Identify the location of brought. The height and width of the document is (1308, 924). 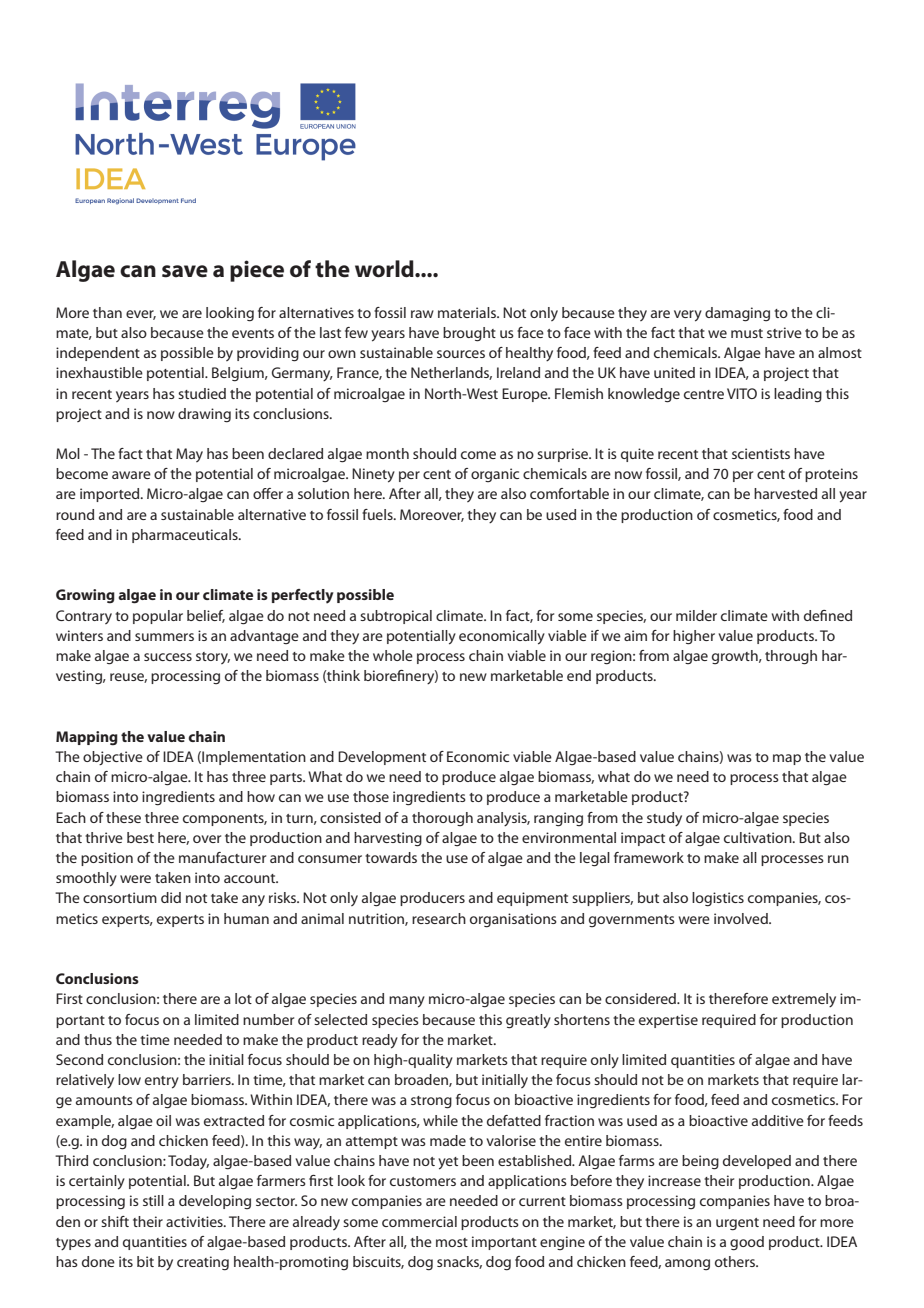
(469, 334).
